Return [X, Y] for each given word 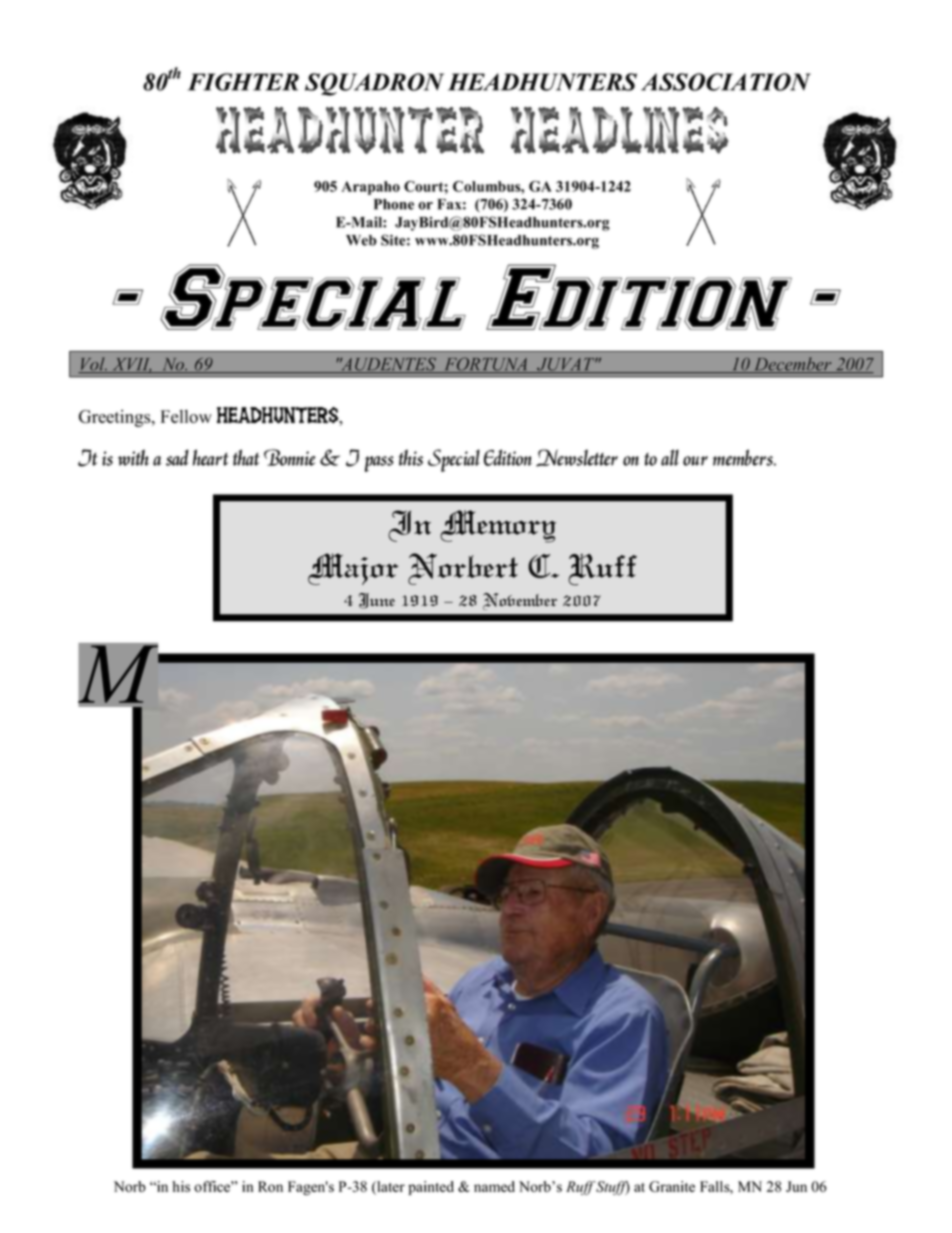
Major [353, 569]
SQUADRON [374, 84]
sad [177, 457]
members [743, 457]
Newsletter [577, 458]
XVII [131, 365]
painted [431, 1188]
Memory [498, 526]
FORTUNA [486, 365]
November [520, 601]
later [390, 1188]
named [494, 1186]
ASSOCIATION [726, 82]
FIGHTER [243, 82]
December [793, 365]
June [376, 601]
